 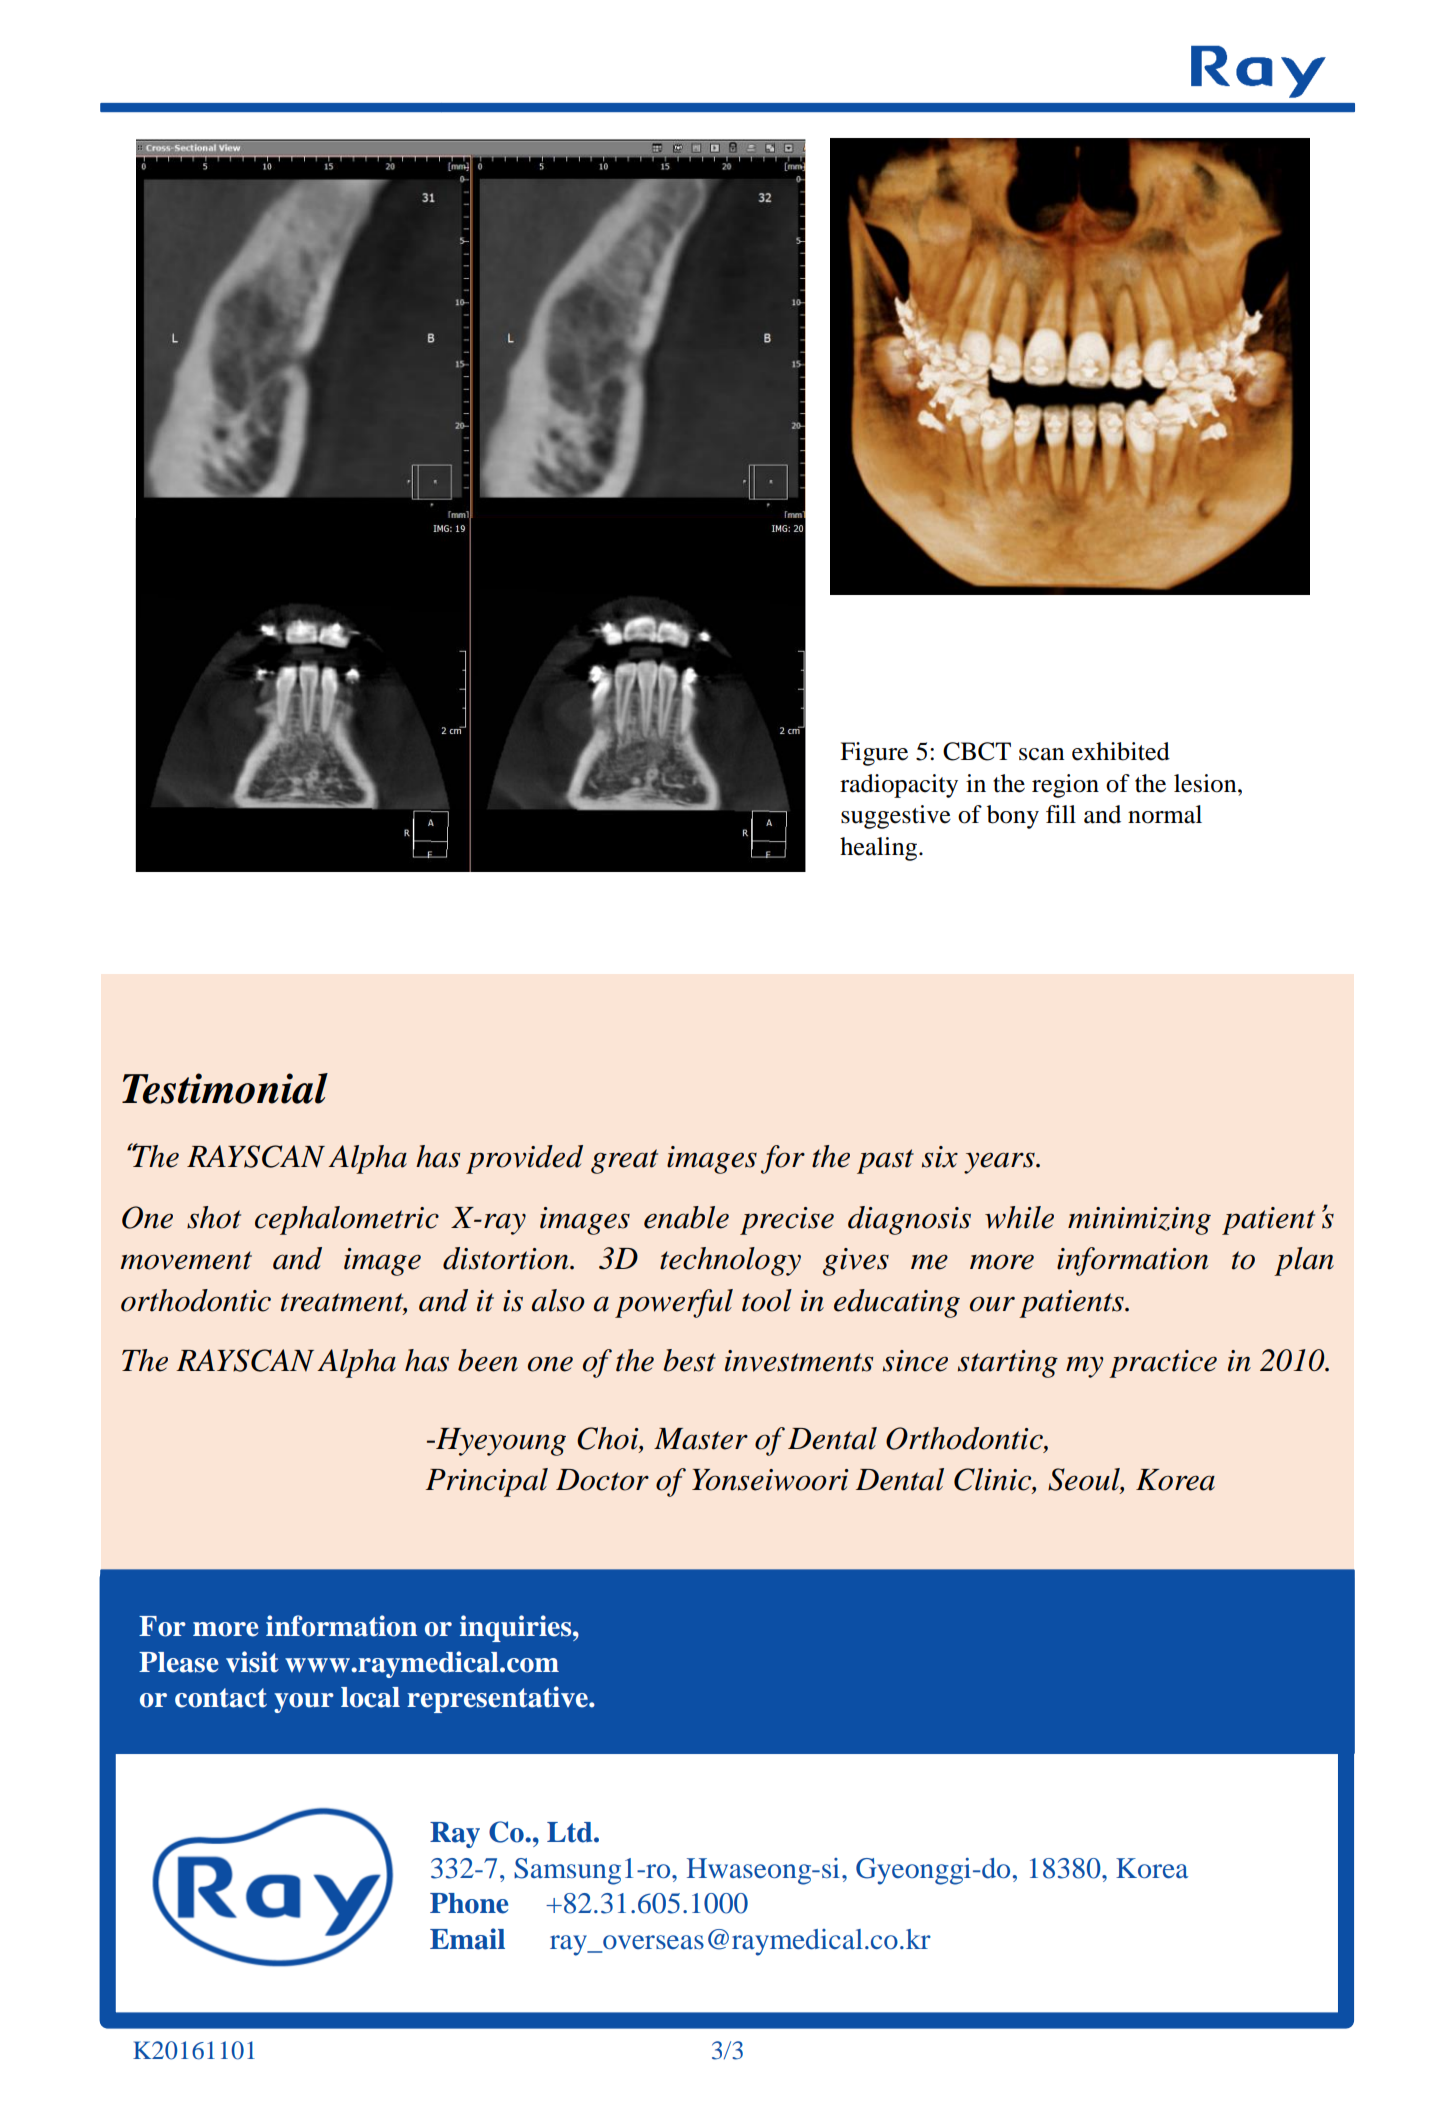 What do you see at coordinates (467, 1939) in the screenshot?
I see `Email` at bounding box center [467, 1939].
